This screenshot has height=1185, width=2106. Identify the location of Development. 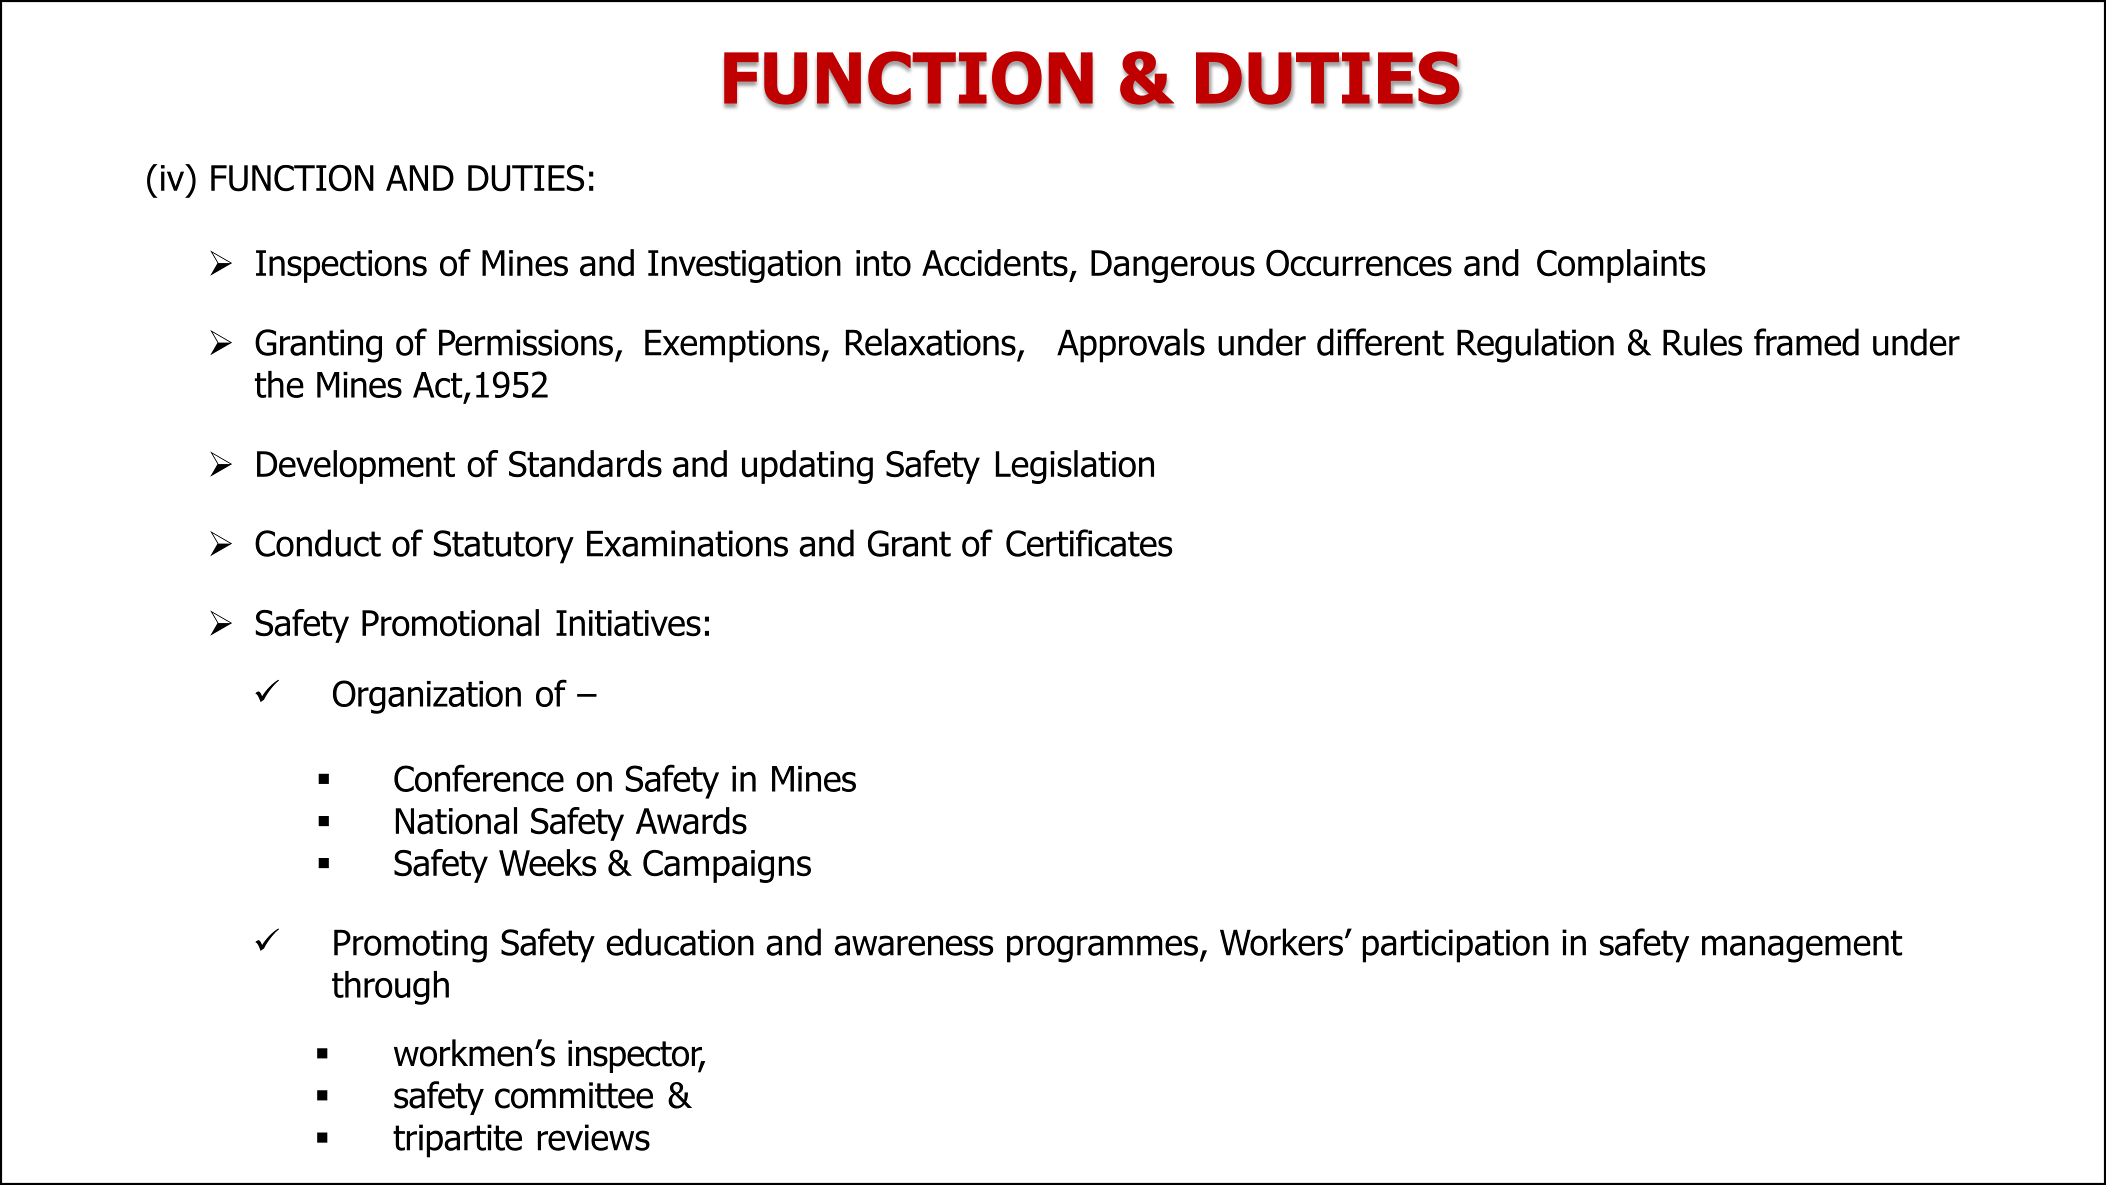
(356, 467).
